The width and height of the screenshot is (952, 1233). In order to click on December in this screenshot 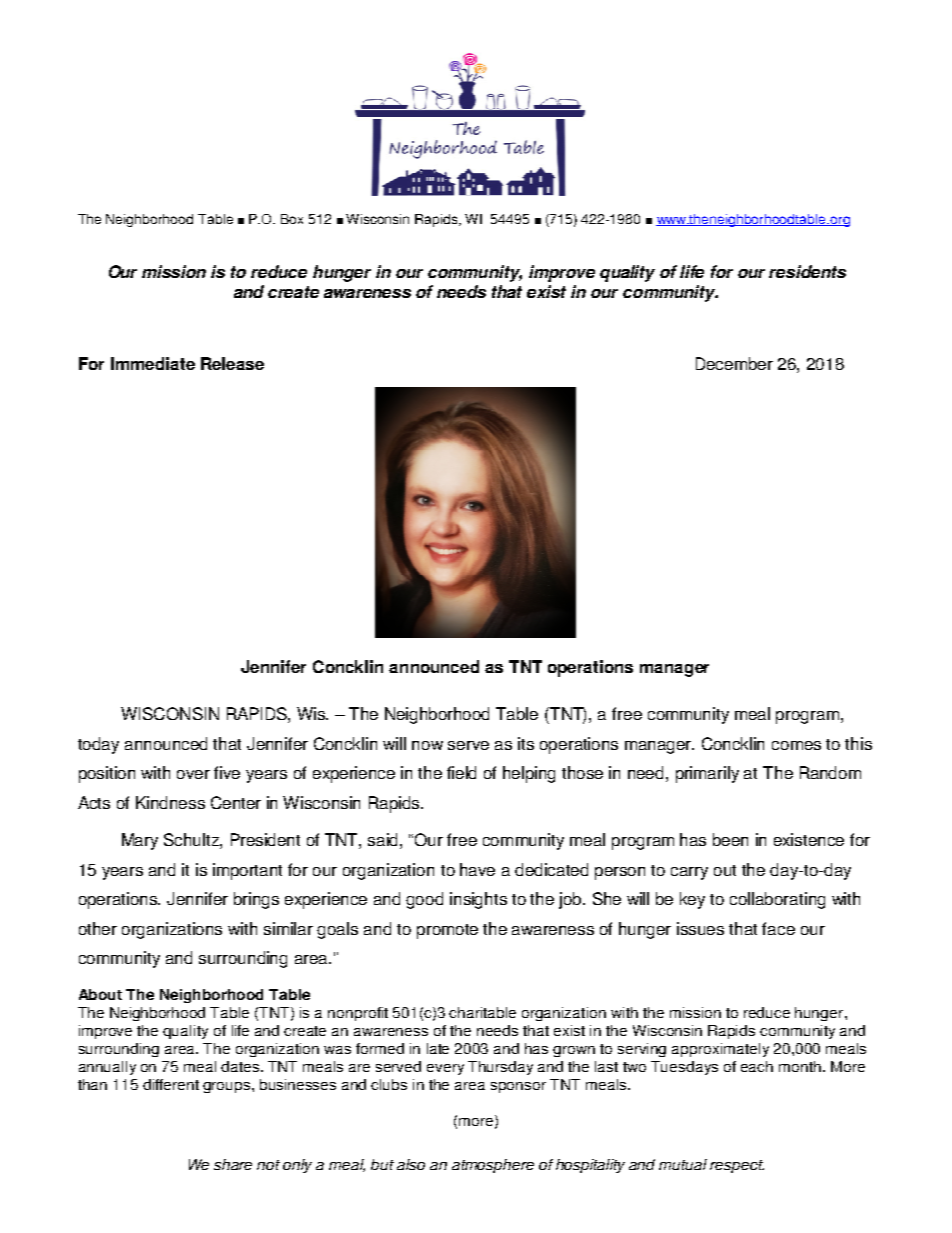, I will do `click(734, 363)`.
